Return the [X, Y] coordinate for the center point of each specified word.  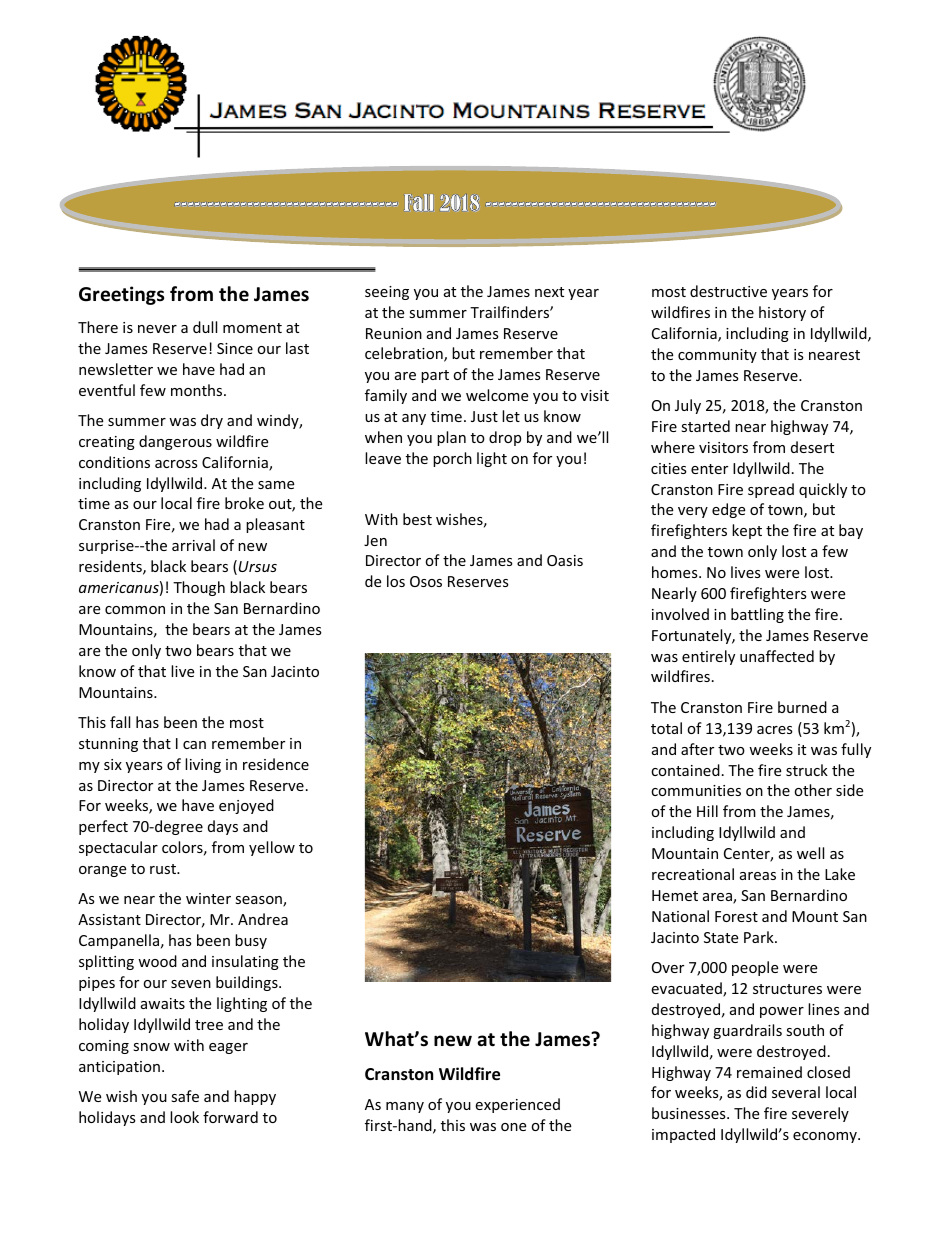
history [782, 313]
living [203, 765]
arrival [193, 545]
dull [205, 327]
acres [775, 730]
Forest [736, 916]
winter [208, 898]
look [184, 1117]
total [666, 728]
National [680, 916]
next [549, 292]
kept [747, 531]
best [417, 519]
